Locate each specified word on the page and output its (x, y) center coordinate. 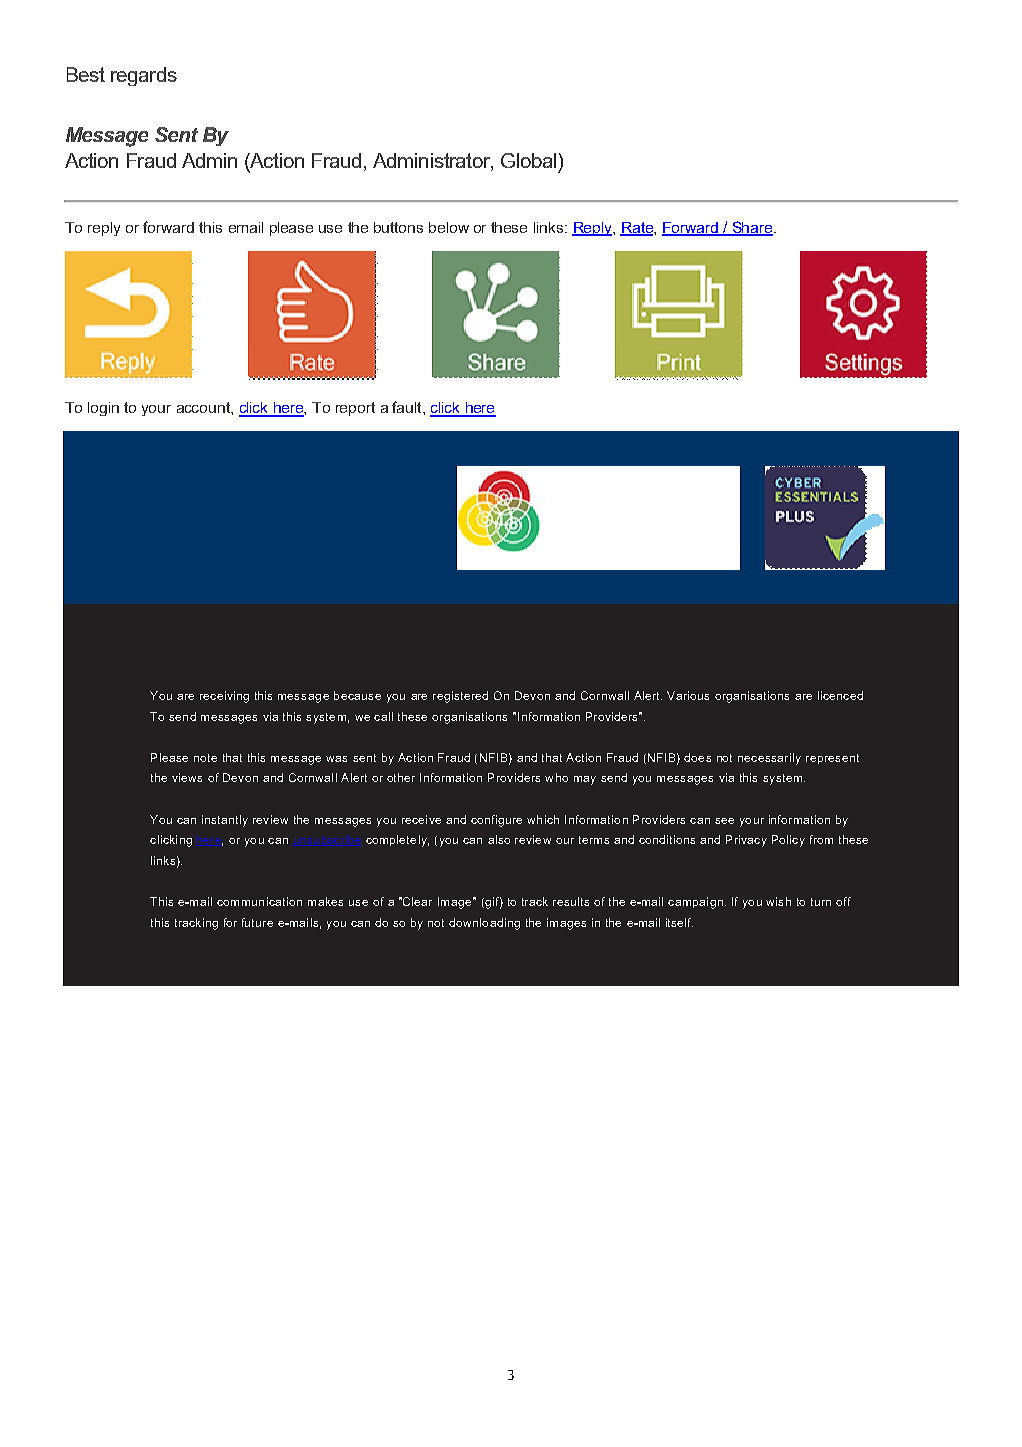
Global (528, 160)
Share (752, 228)
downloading (484, 924)
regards (144, 76)
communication (259, 901)
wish (778, 901)
